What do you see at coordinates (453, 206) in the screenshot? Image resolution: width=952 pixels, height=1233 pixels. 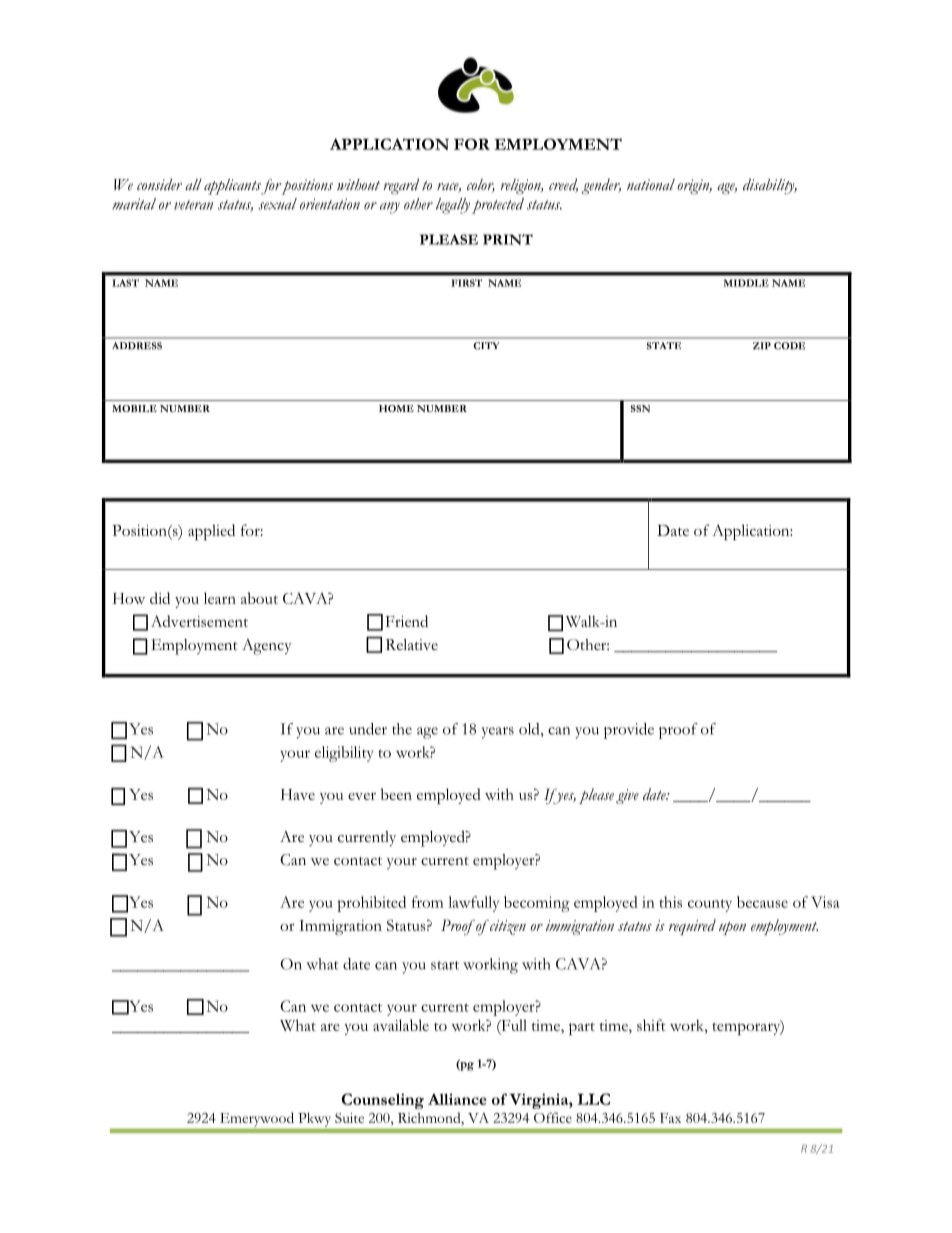 I see `legally` at bounding box center [453, 206].
